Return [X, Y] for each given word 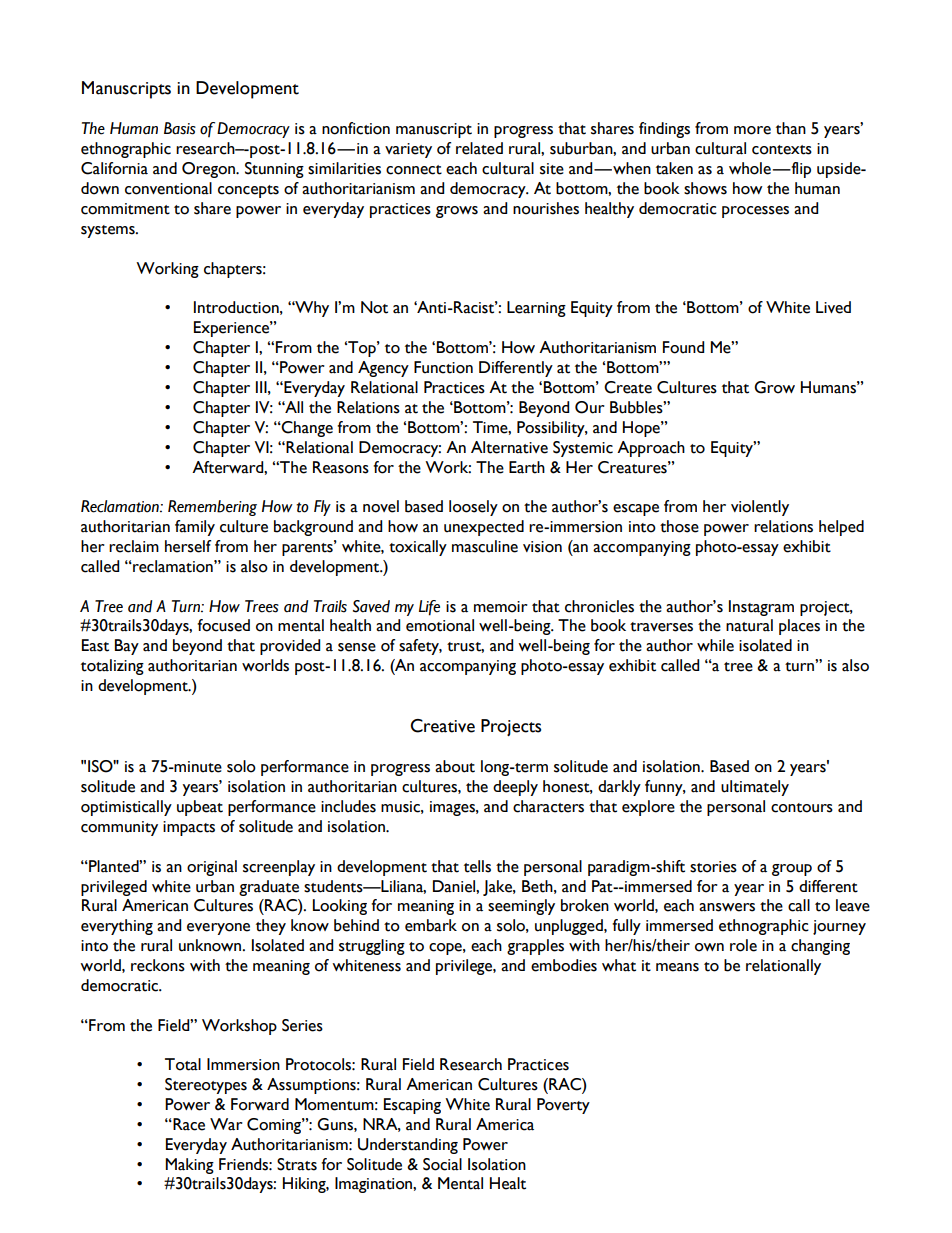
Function [443, 367]
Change [306, 429]
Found [683, 347]
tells [477, 866]
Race [188, 1124]
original [212, 868]
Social [442, 1164]
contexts [782, 150]
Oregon [209, 170]
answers [727, 907]
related [479, 148]
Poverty [563, 1106]
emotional [440, 625]
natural [749, 625]
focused [223, 625]
